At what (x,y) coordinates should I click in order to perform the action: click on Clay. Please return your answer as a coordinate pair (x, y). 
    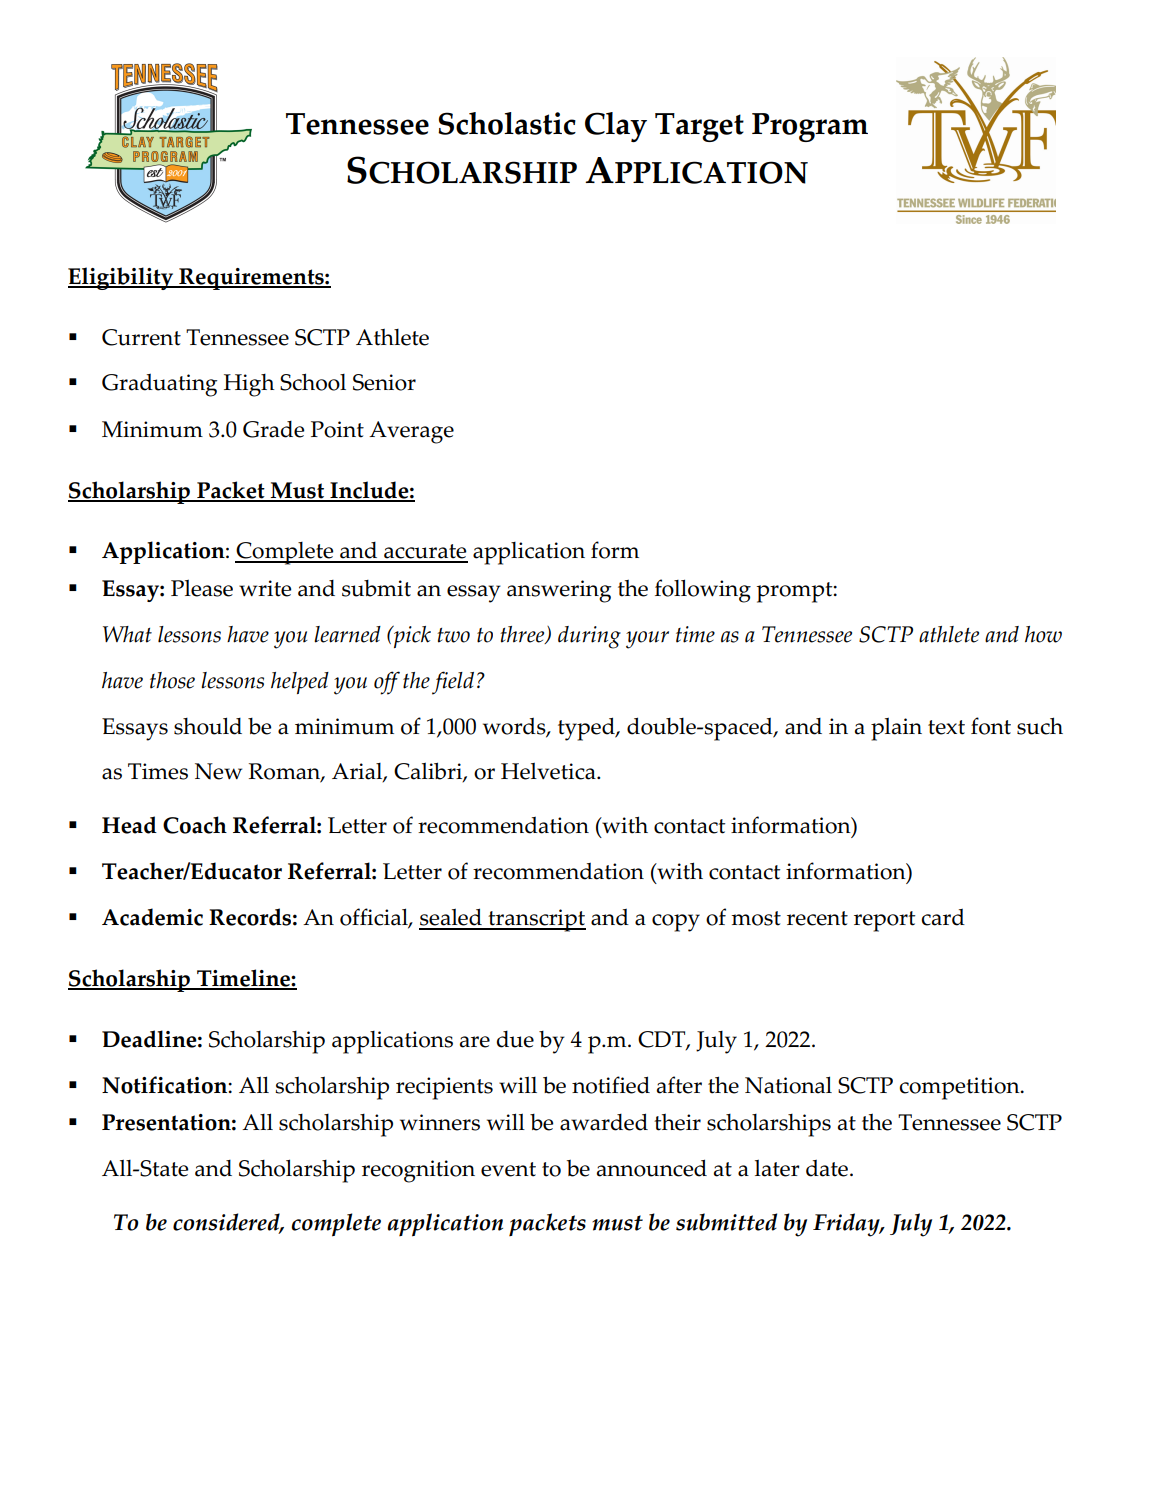
    Looking at the image, I should click on (616, 127).
